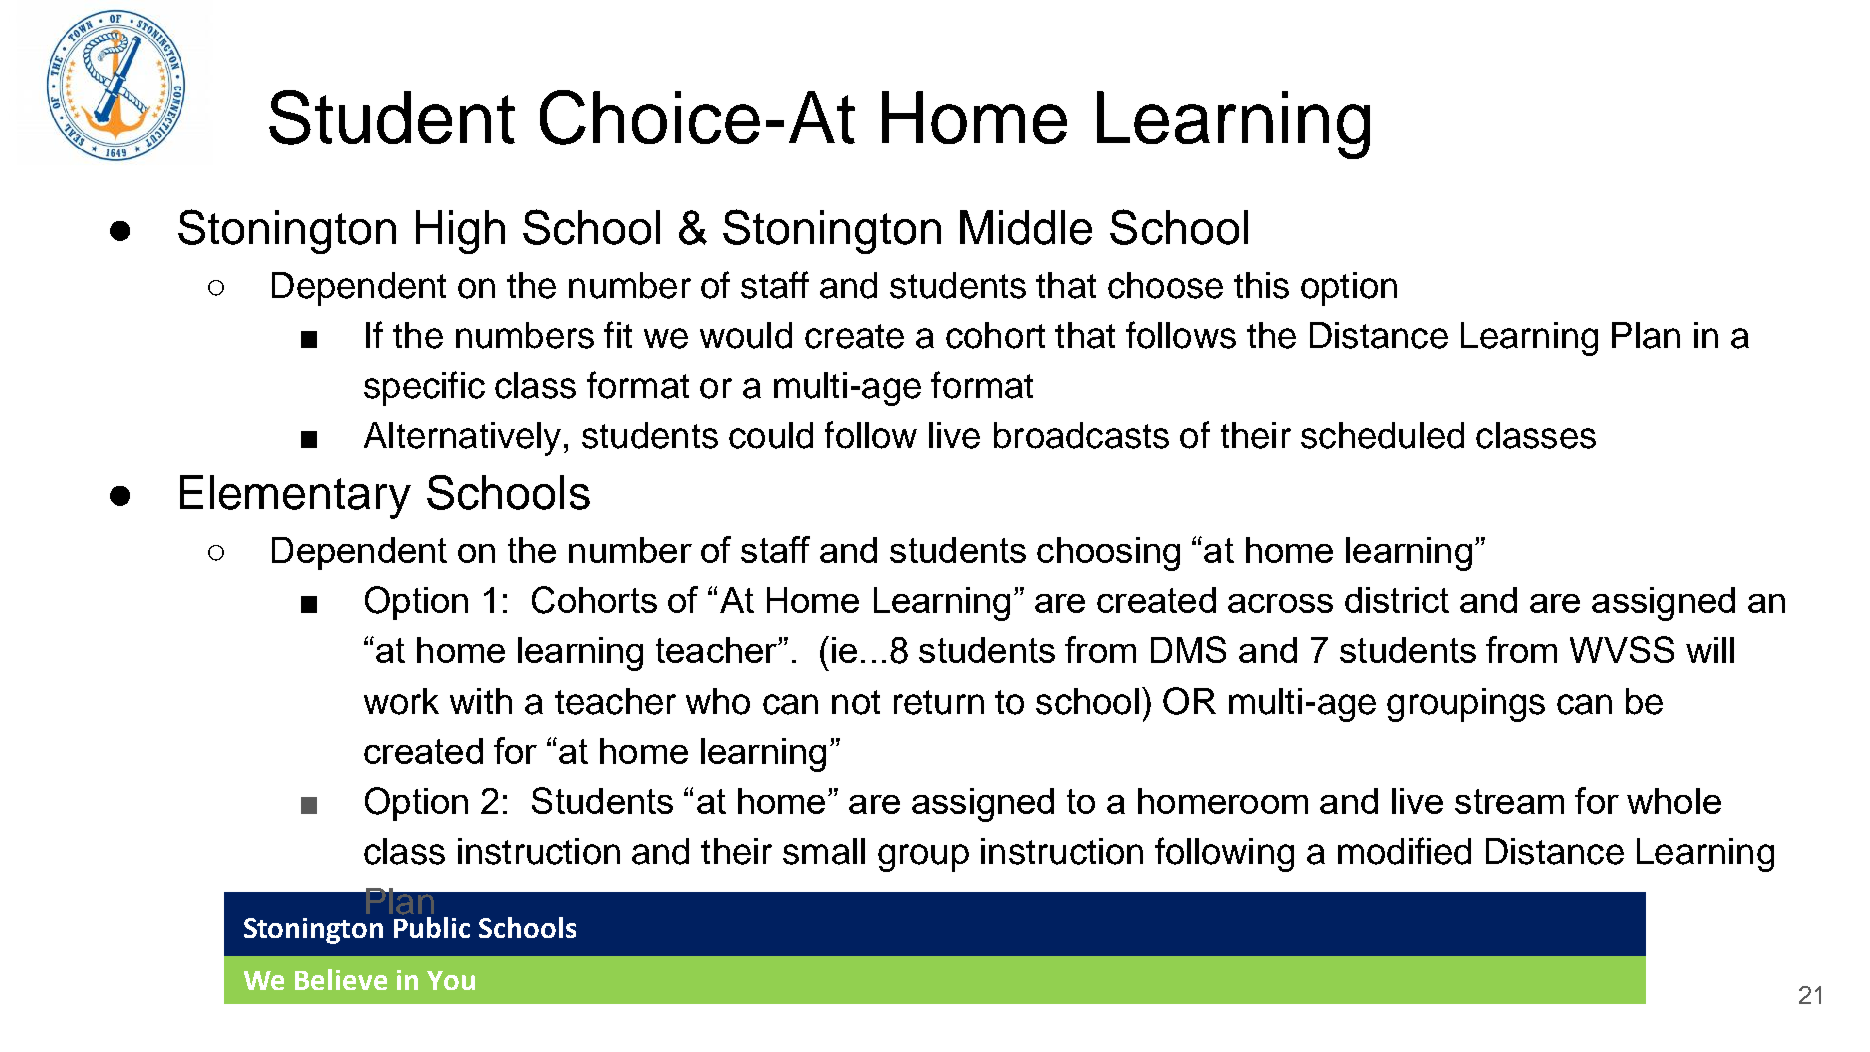 Image resolution: width=1870 pixels, height=1052 pixels. Describe the element at coordinates (824, 851) in the screenshot. I see `small` at that location.
